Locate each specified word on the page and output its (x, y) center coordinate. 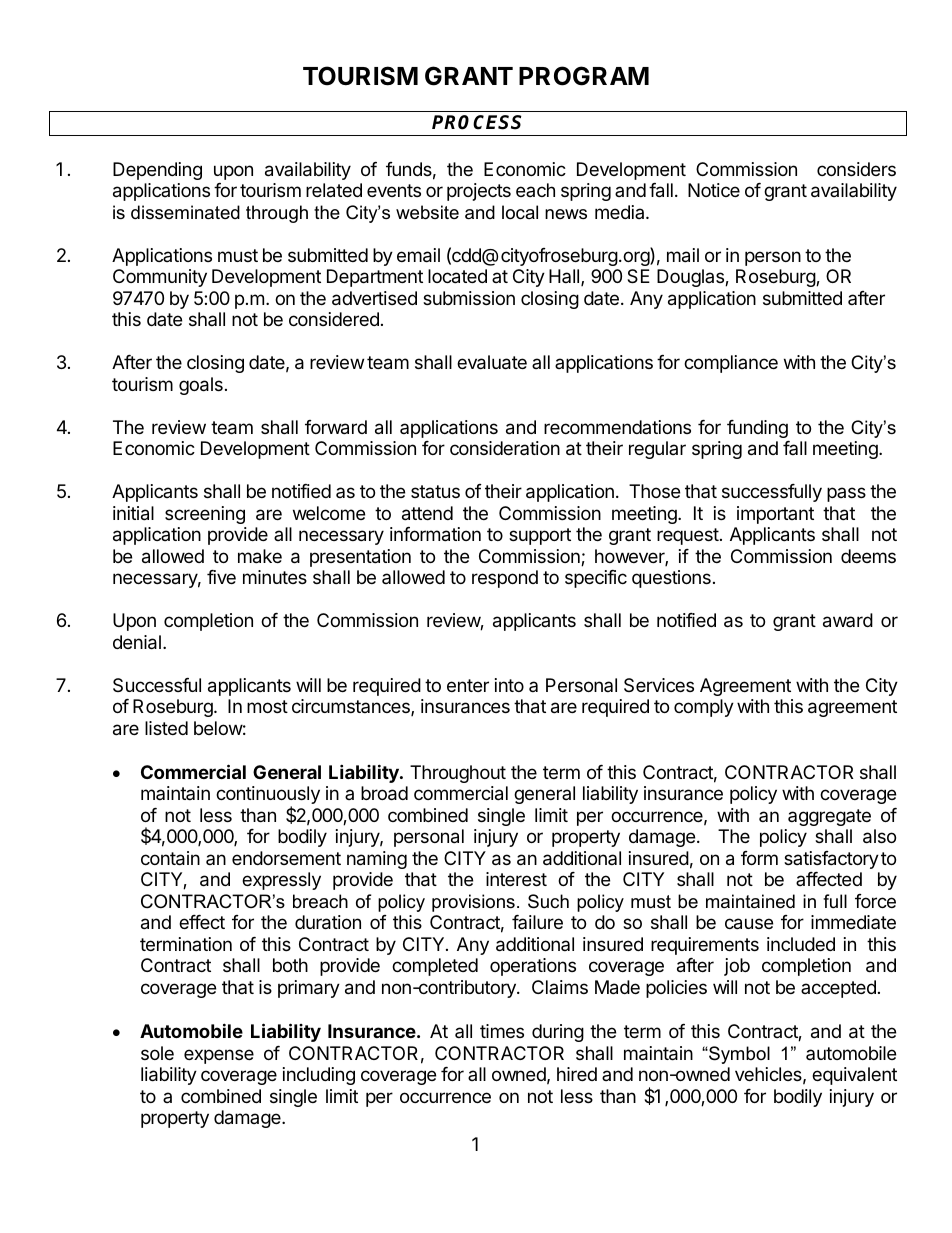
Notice (714, 190)
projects (479, 192)
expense (219, 1056)
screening (205, 515)
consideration (505, 448)
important (775, 515)
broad (384, 793)
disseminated (185, 212)
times (502, 1031)
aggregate (829, 817)
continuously (268, 796)
